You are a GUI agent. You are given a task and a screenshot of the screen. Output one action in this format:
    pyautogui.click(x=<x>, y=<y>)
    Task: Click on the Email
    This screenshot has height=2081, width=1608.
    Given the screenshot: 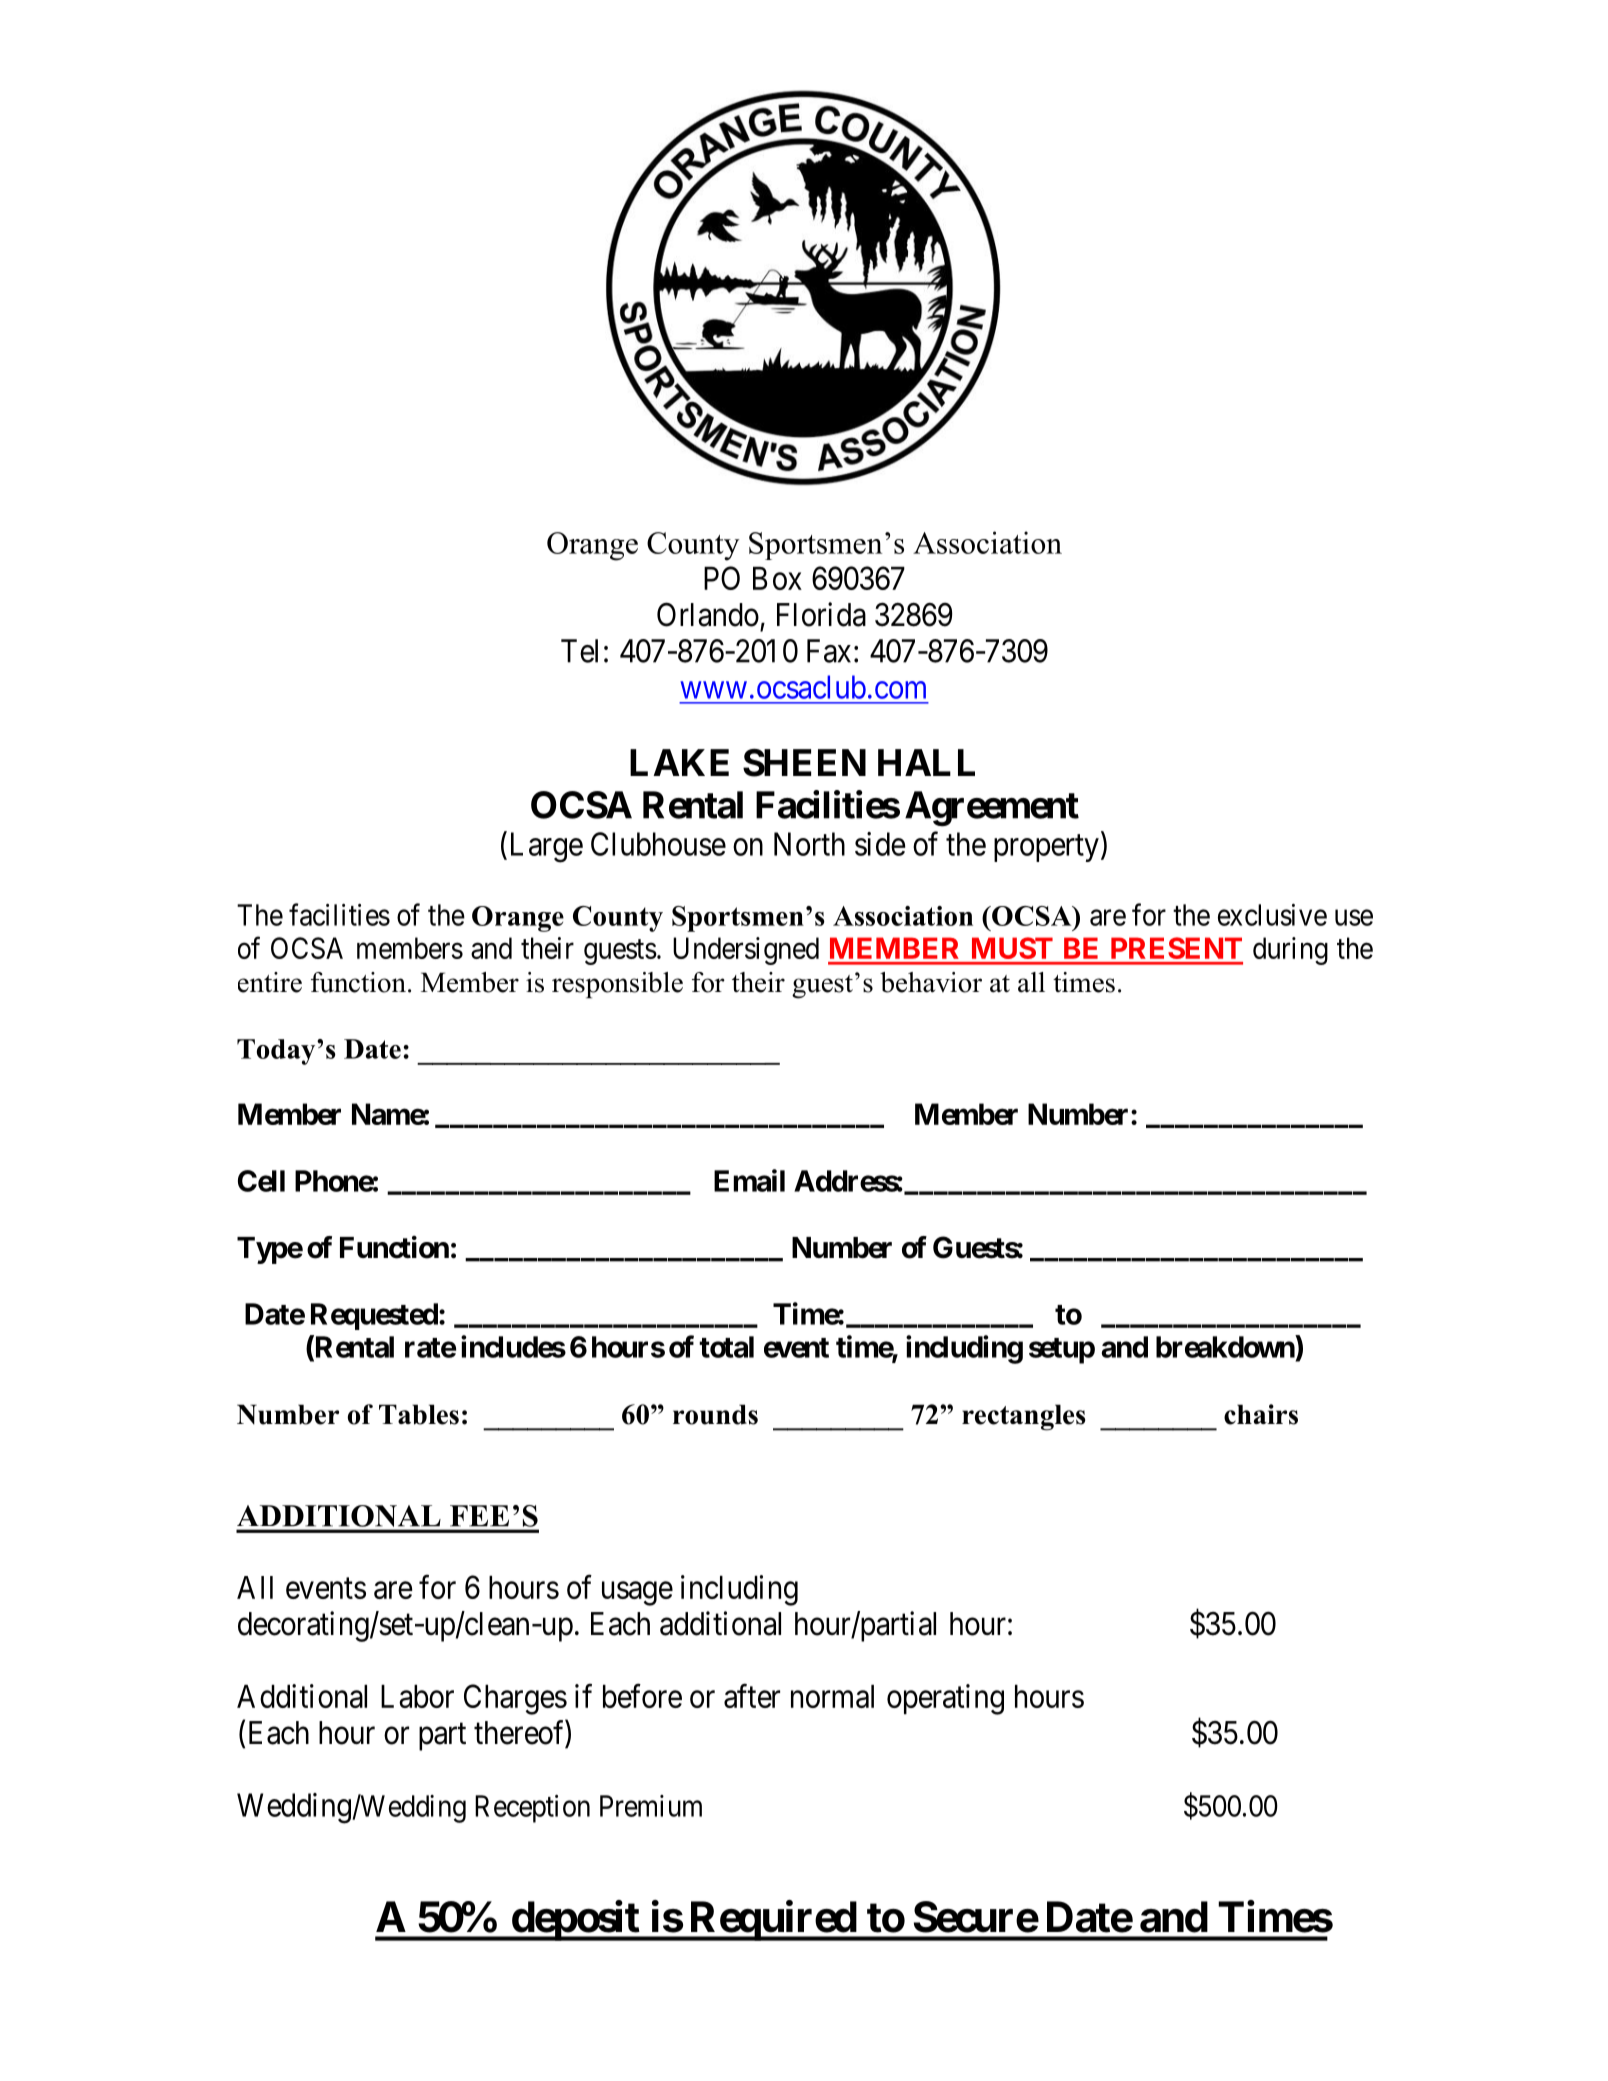 What is the action you would take?
    pyautogui.click(x=749, y=1180)
